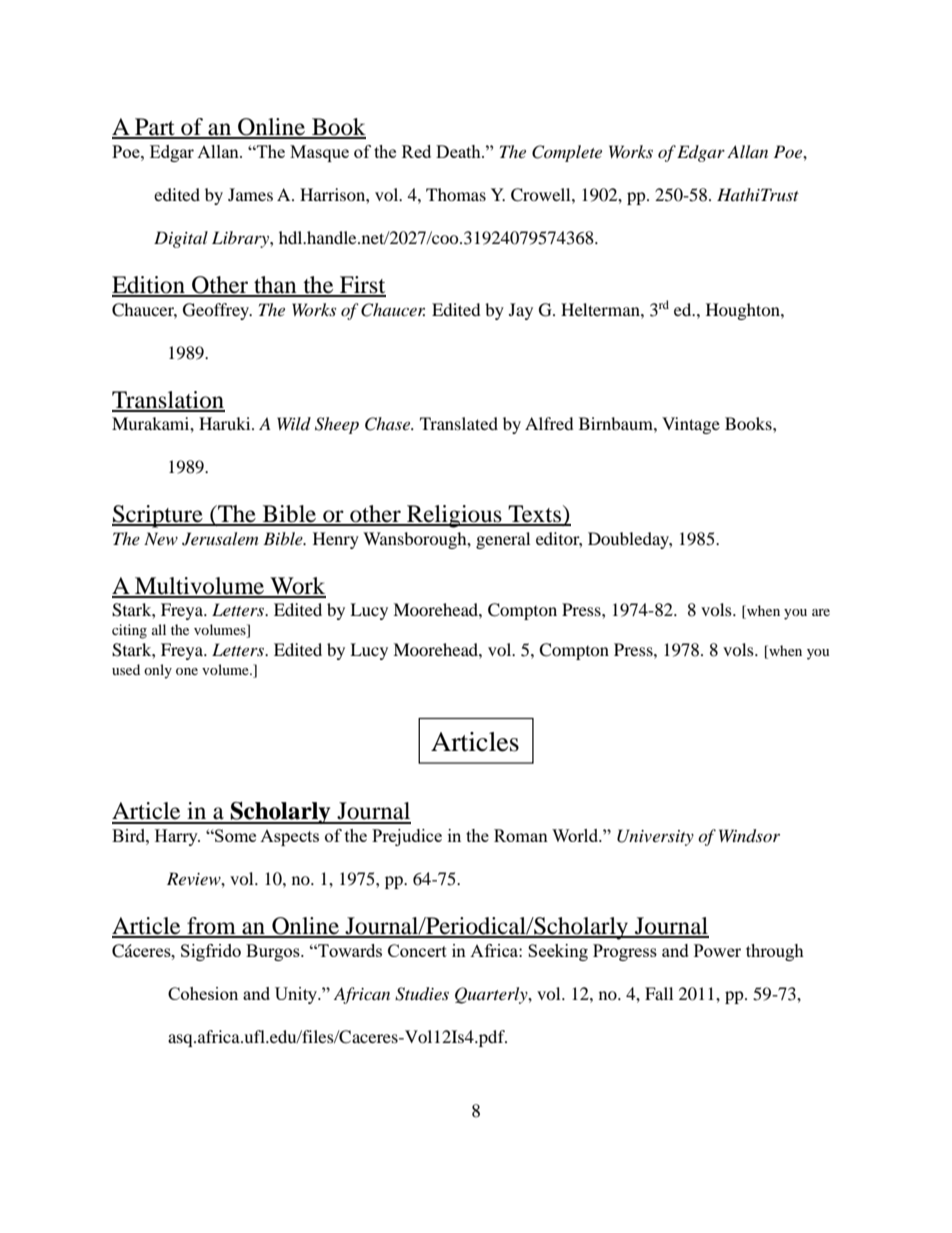 The image size is (952, 1233). What do you see at coordinates (417, 950) in the screenshot?
I see `Concert` at bounding box center [417, 950].
